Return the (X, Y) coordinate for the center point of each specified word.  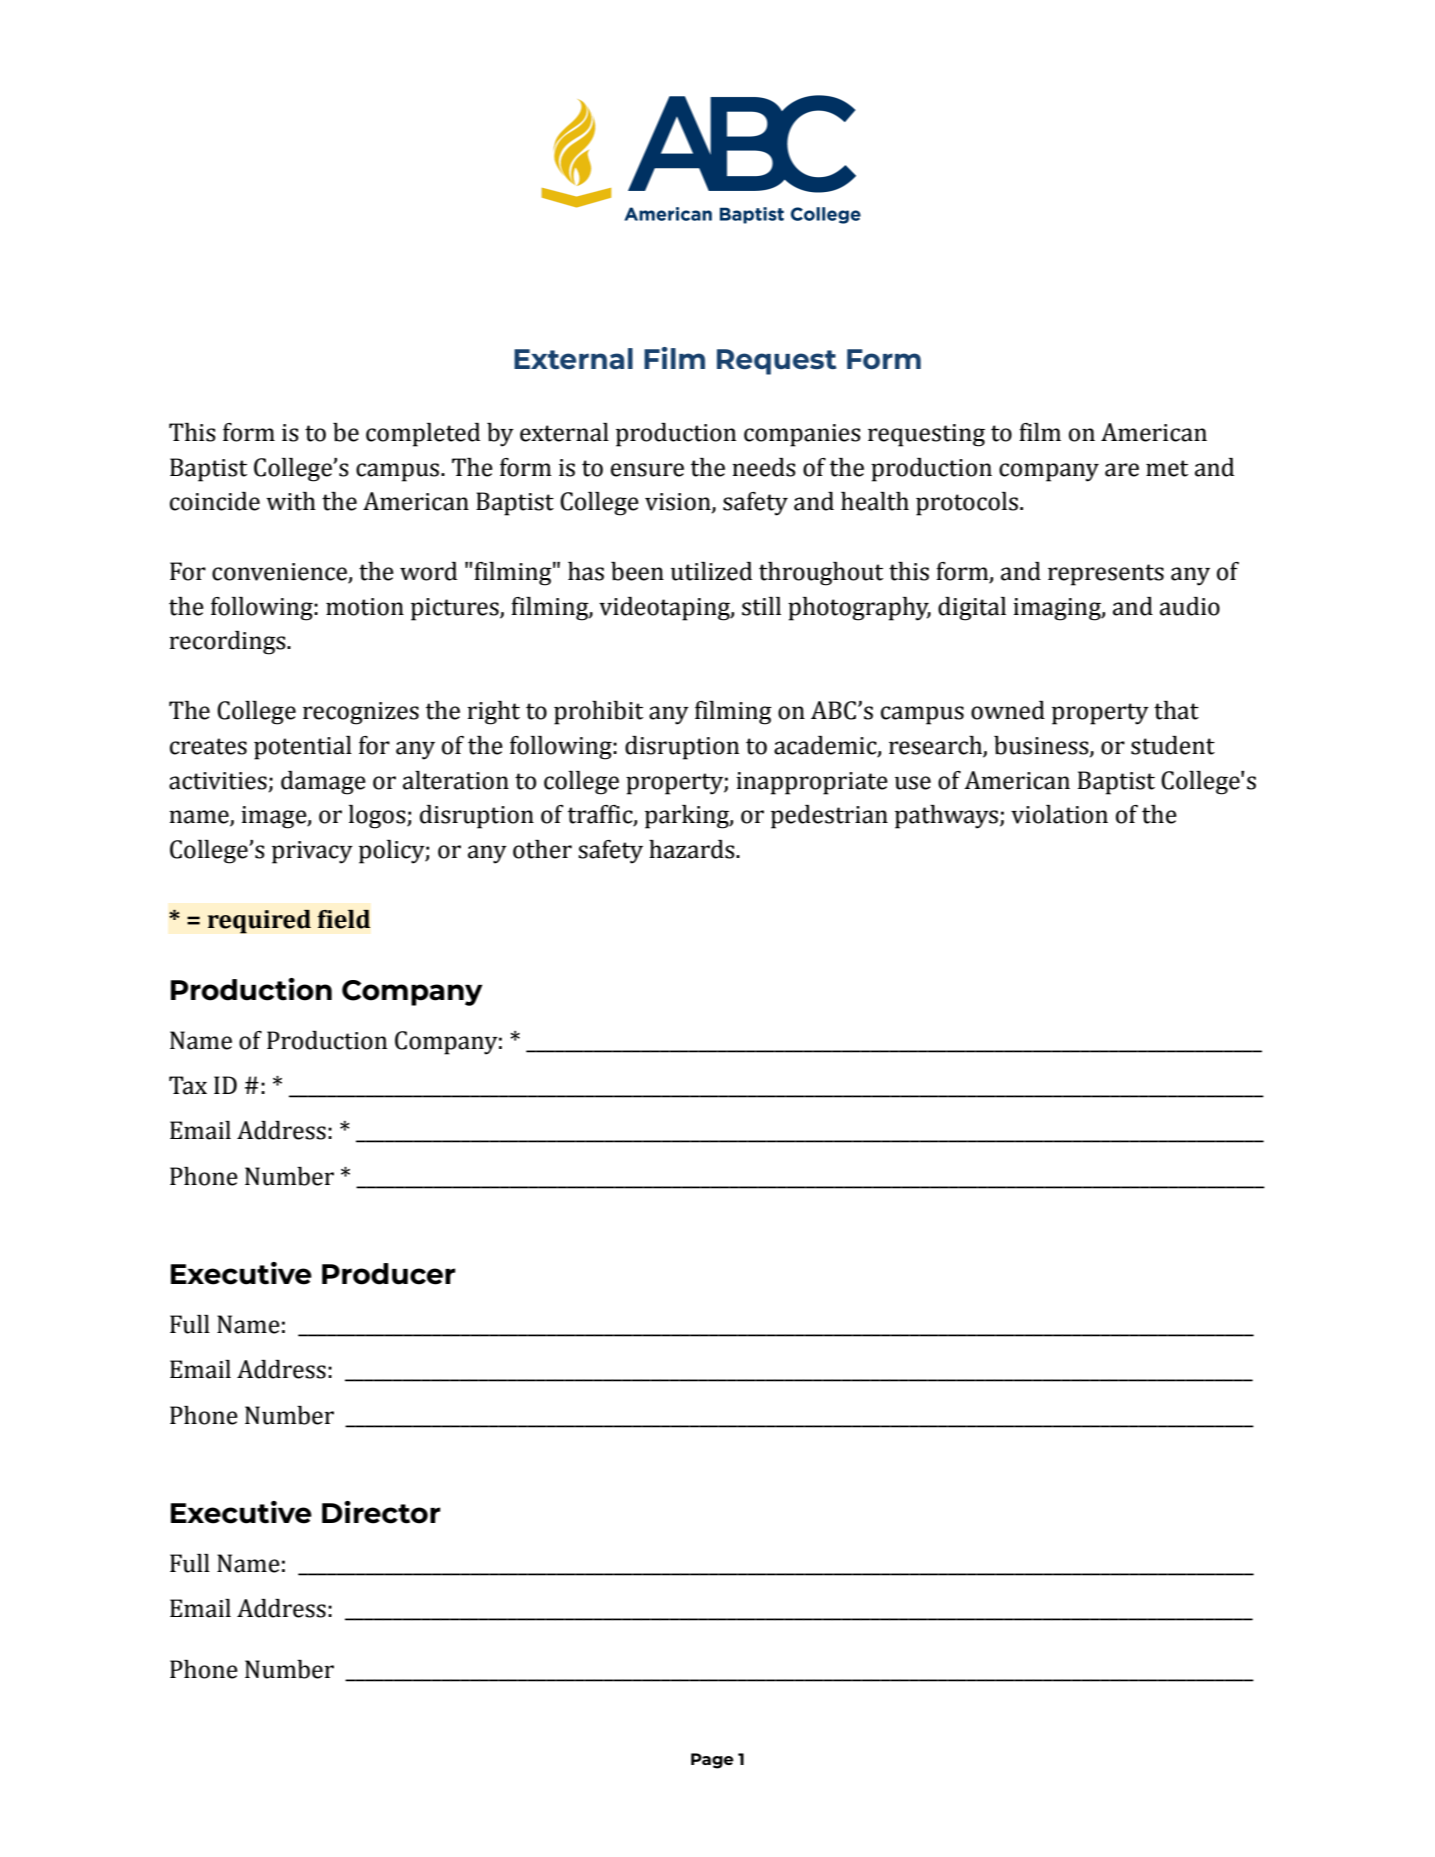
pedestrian (829, 817)
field (343, 919)
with (291, 501)
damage (323, 783)
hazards (693, 849)
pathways (946, 817)
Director (381, 1512)
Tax (188, 1085)
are (1122, 470)
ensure (647, 470)
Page (712, 1761)
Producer (389, 1274)
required (259, 921)
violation (1059, 814)
